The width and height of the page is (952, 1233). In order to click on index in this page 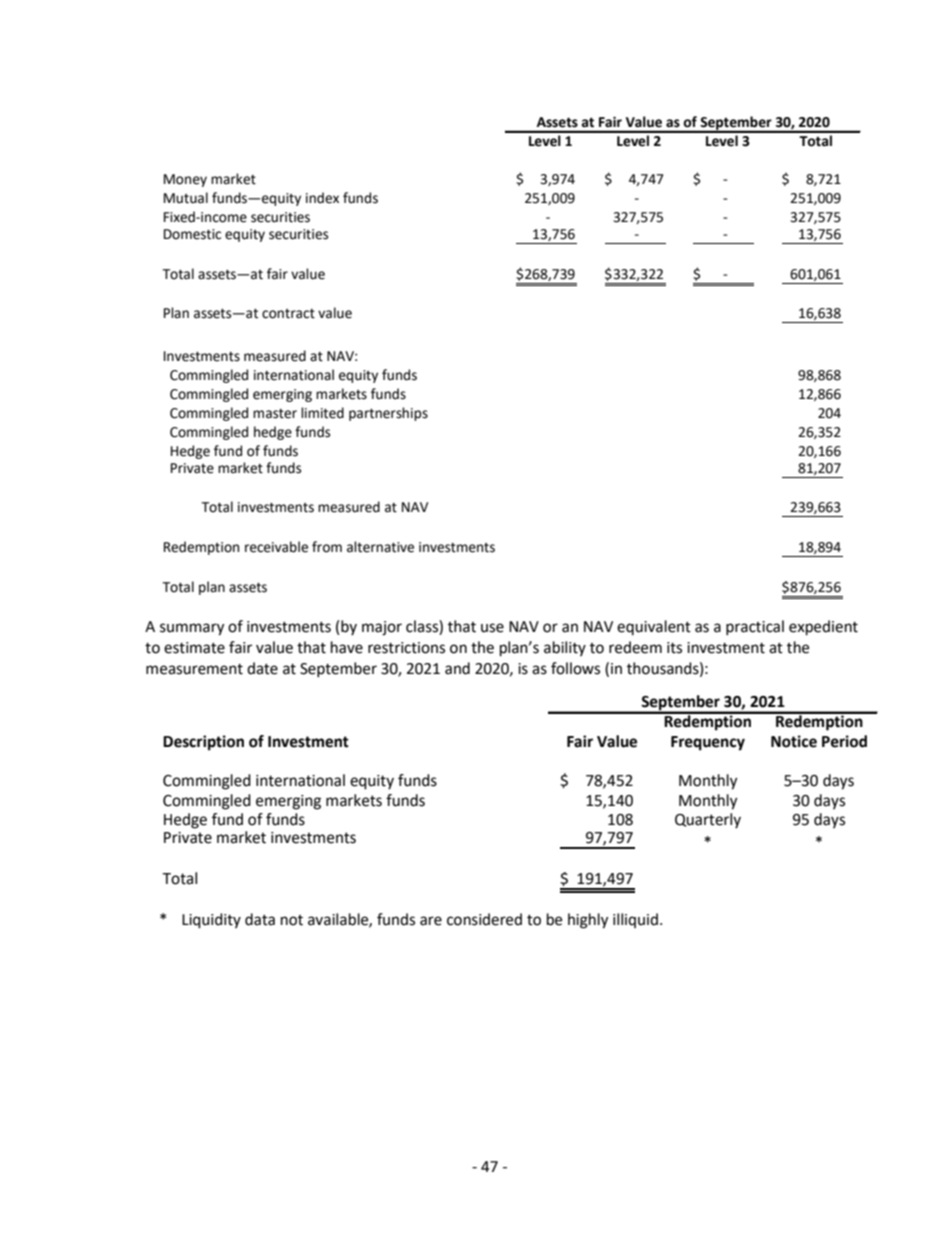, I will do `click(322, 198)`.
